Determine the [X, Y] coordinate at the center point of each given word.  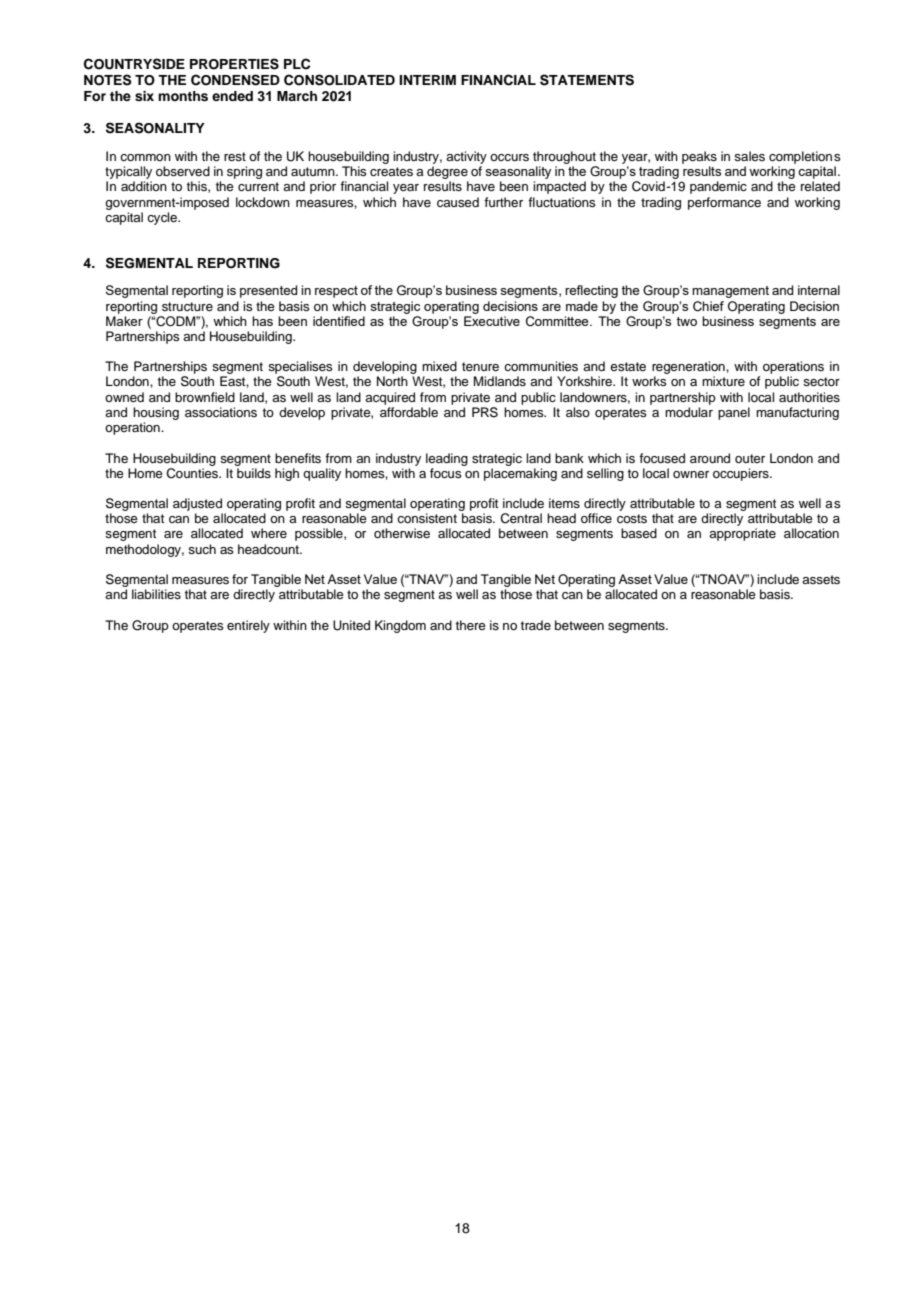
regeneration [689, 369]
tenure [480, 366]
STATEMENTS [587, 80]
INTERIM [427, 80]
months [183, 96]
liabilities [156, 594]
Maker [124, 321]
